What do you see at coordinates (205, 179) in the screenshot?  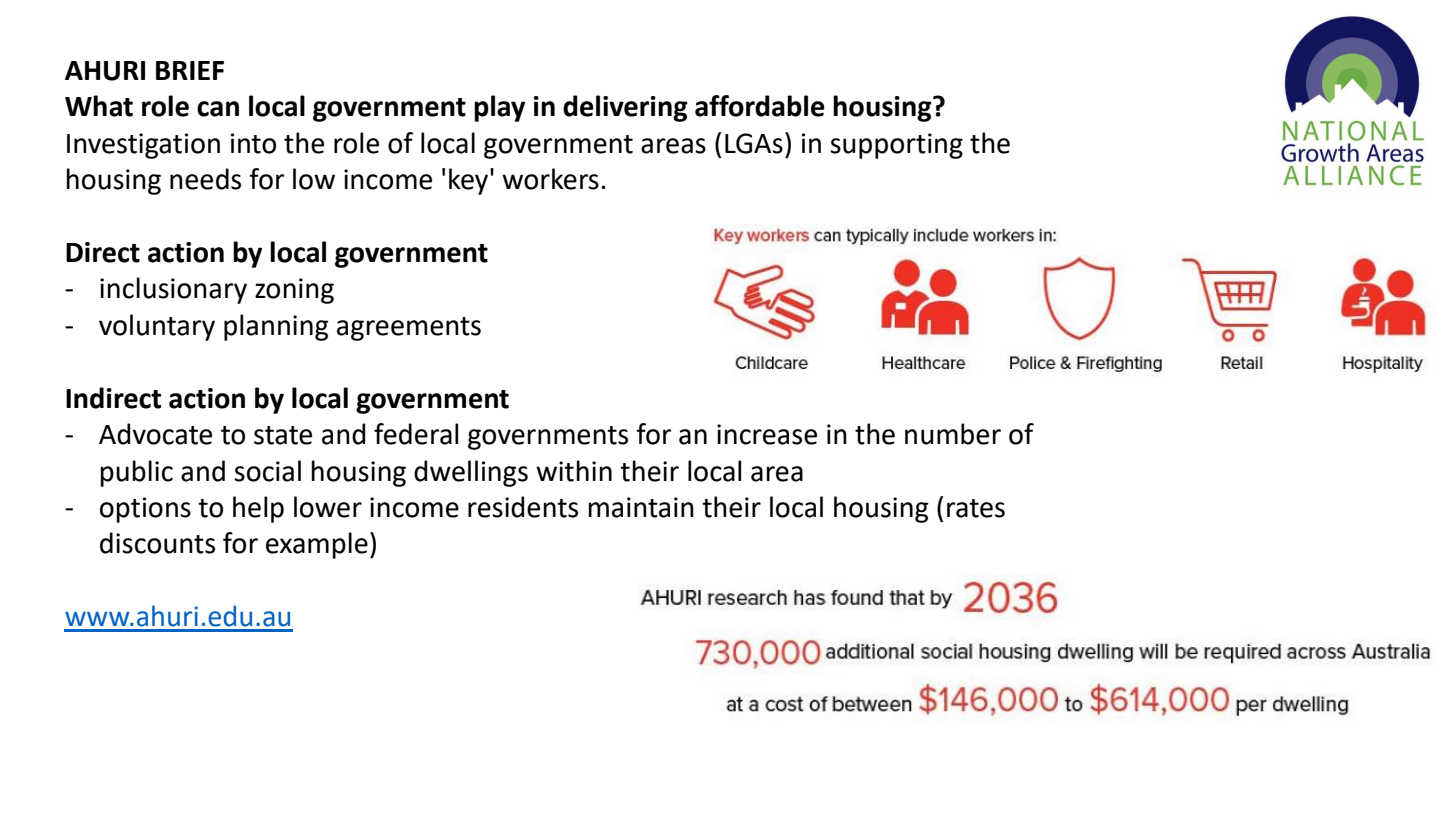 I see `needs` at bounding box center [205, 179].
